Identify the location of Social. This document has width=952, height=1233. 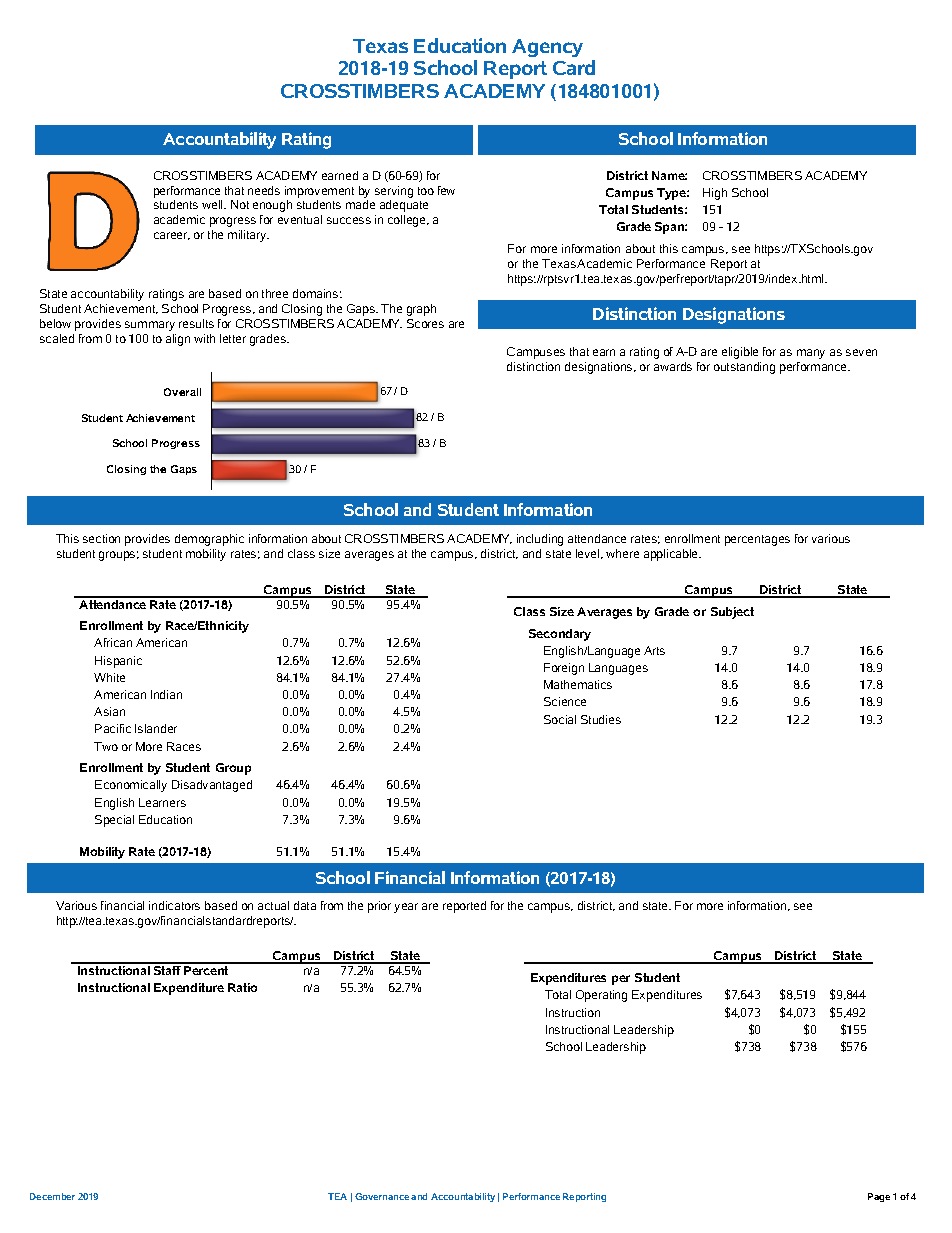
(560, 719).
